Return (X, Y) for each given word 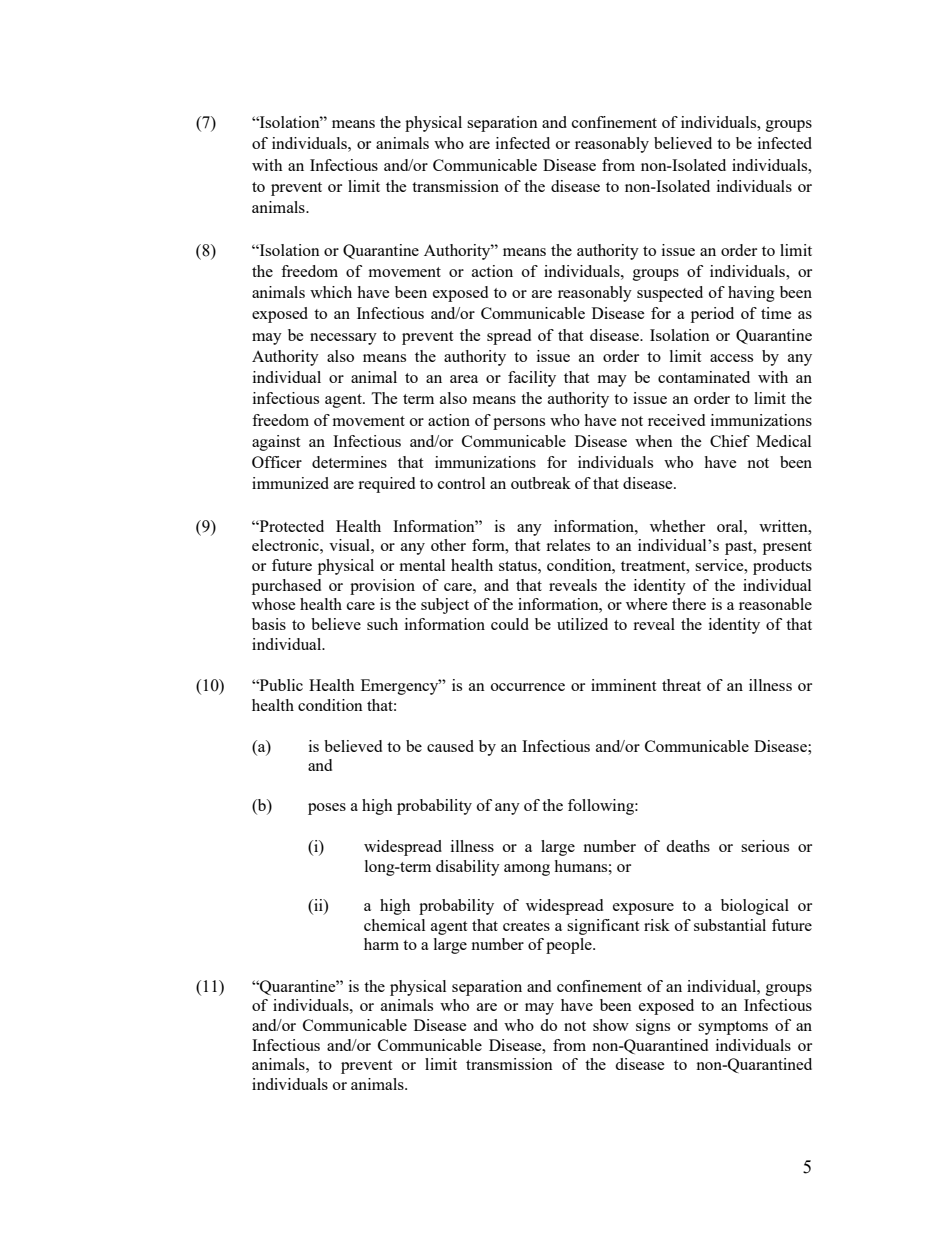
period (712, 315)
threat (681, 685)
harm (381, 944)
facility (532, 379)
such (382, 624)
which (331, 292)
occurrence (528, 687)
